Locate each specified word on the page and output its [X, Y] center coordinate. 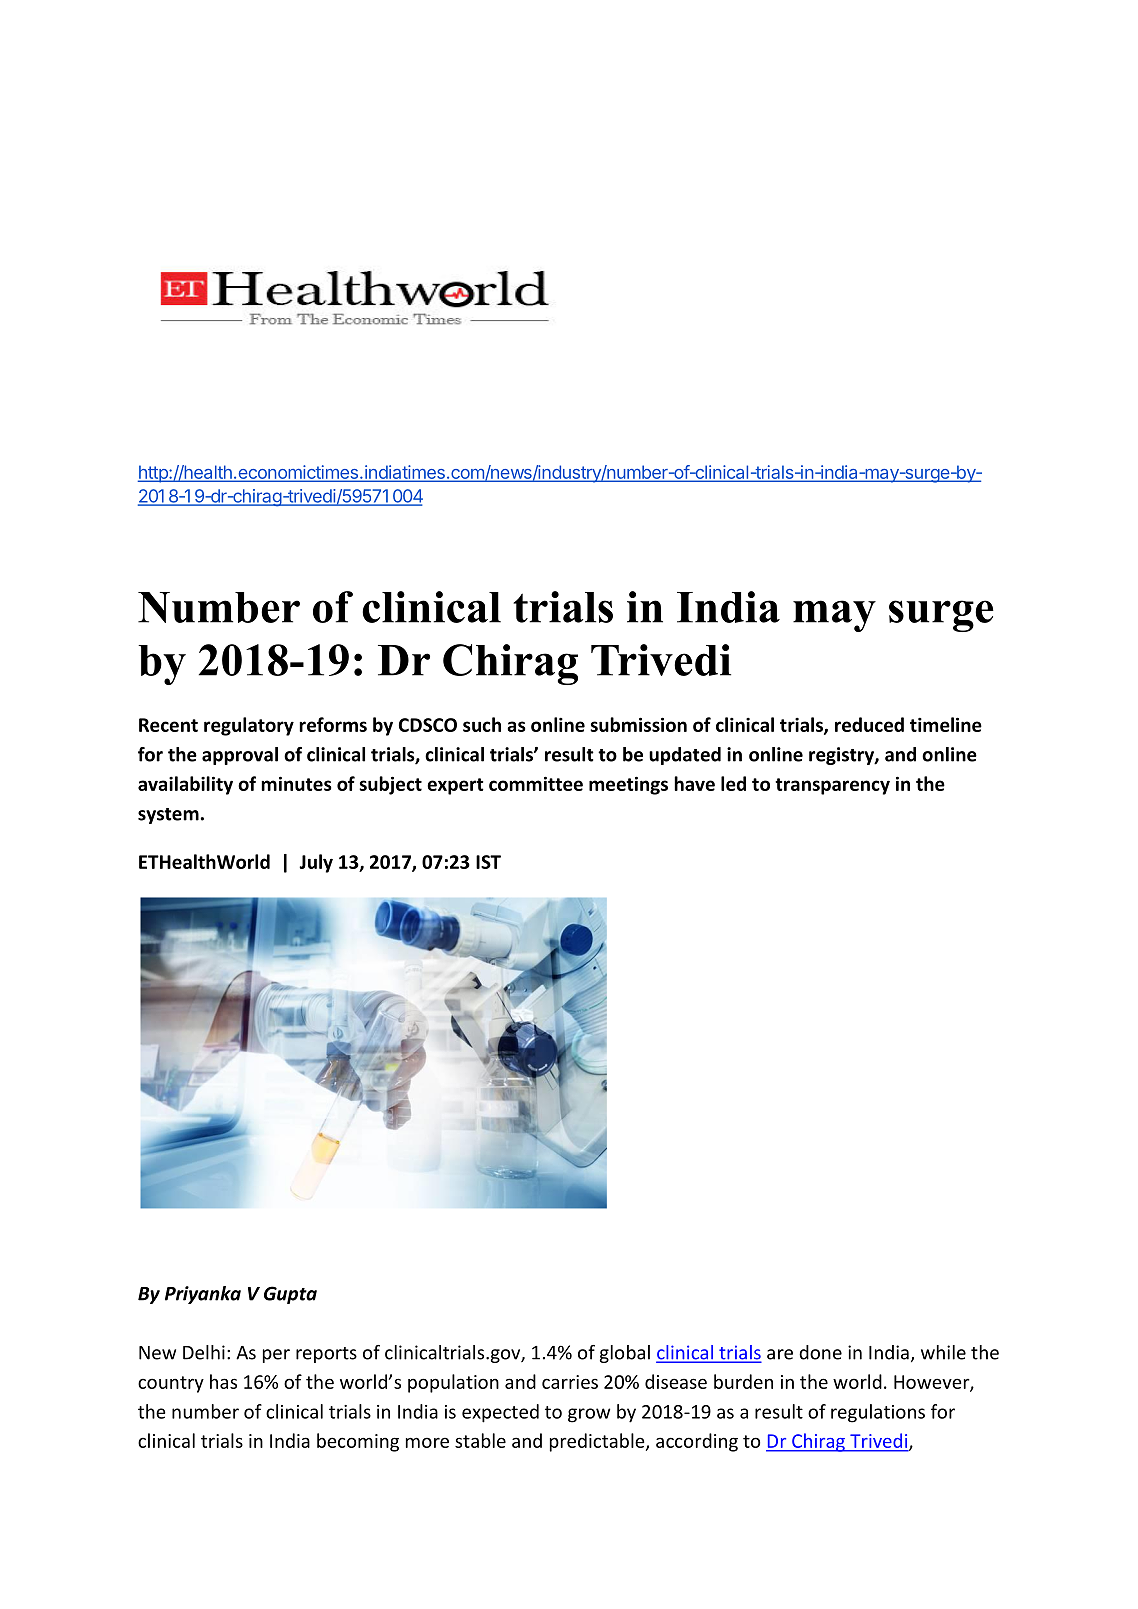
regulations [878, 1413]
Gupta [290, 1295]
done [820, 1352]
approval [240, 756]
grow [589, 1415]
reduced [869, 724]
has [223, 1381]
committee [536, 783]
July [316, 863]
